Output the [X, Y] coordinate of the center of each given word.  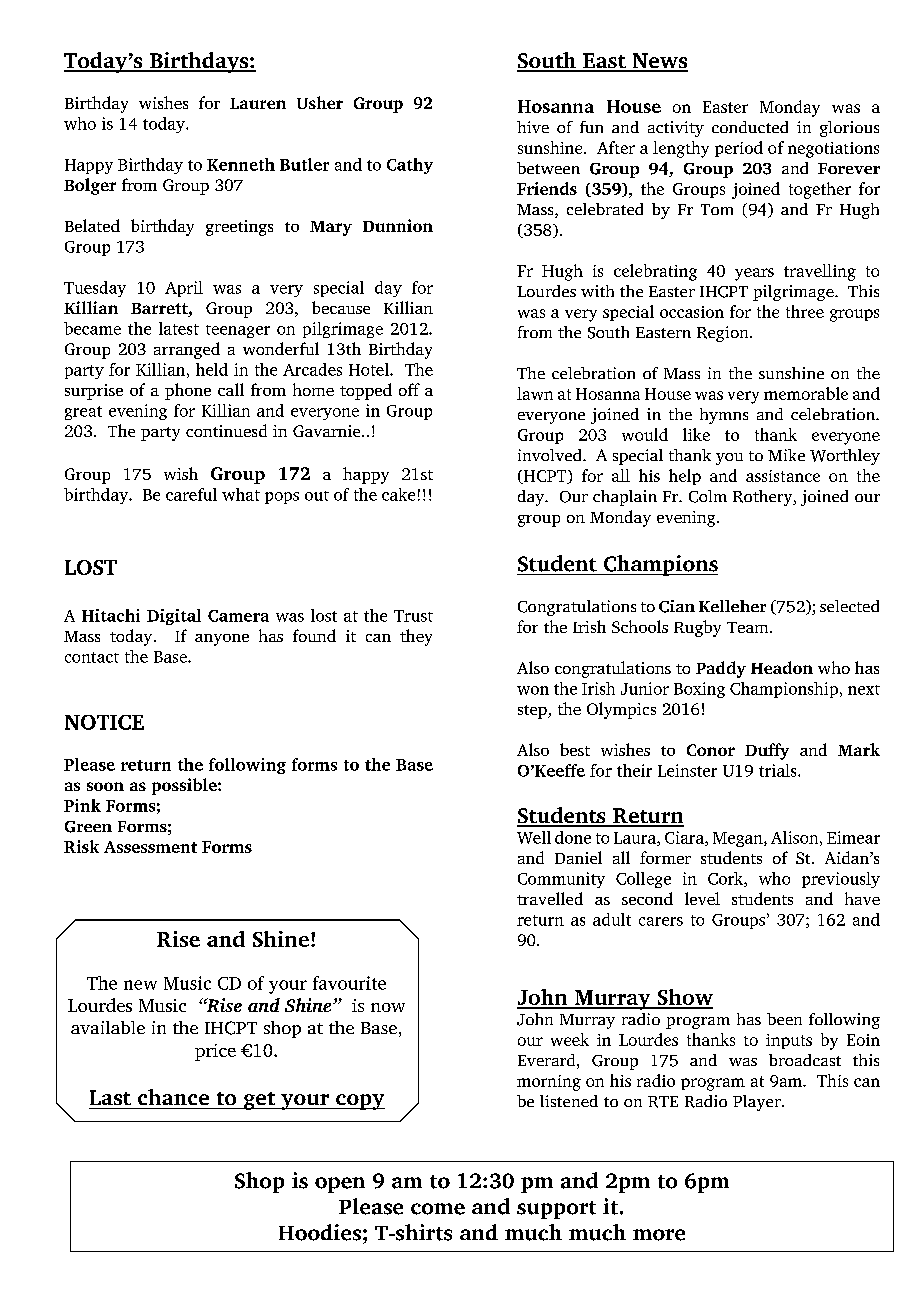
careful [191, 494]
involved [551, 455]
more [659, 1235]
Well [534, 837]
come [438, 1209]
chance [173, 1097]
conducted [750, 127]
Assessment [150, 847]
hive [533, 127]
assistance [783, 476]
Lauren [258, 103]
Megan [739, 839]
